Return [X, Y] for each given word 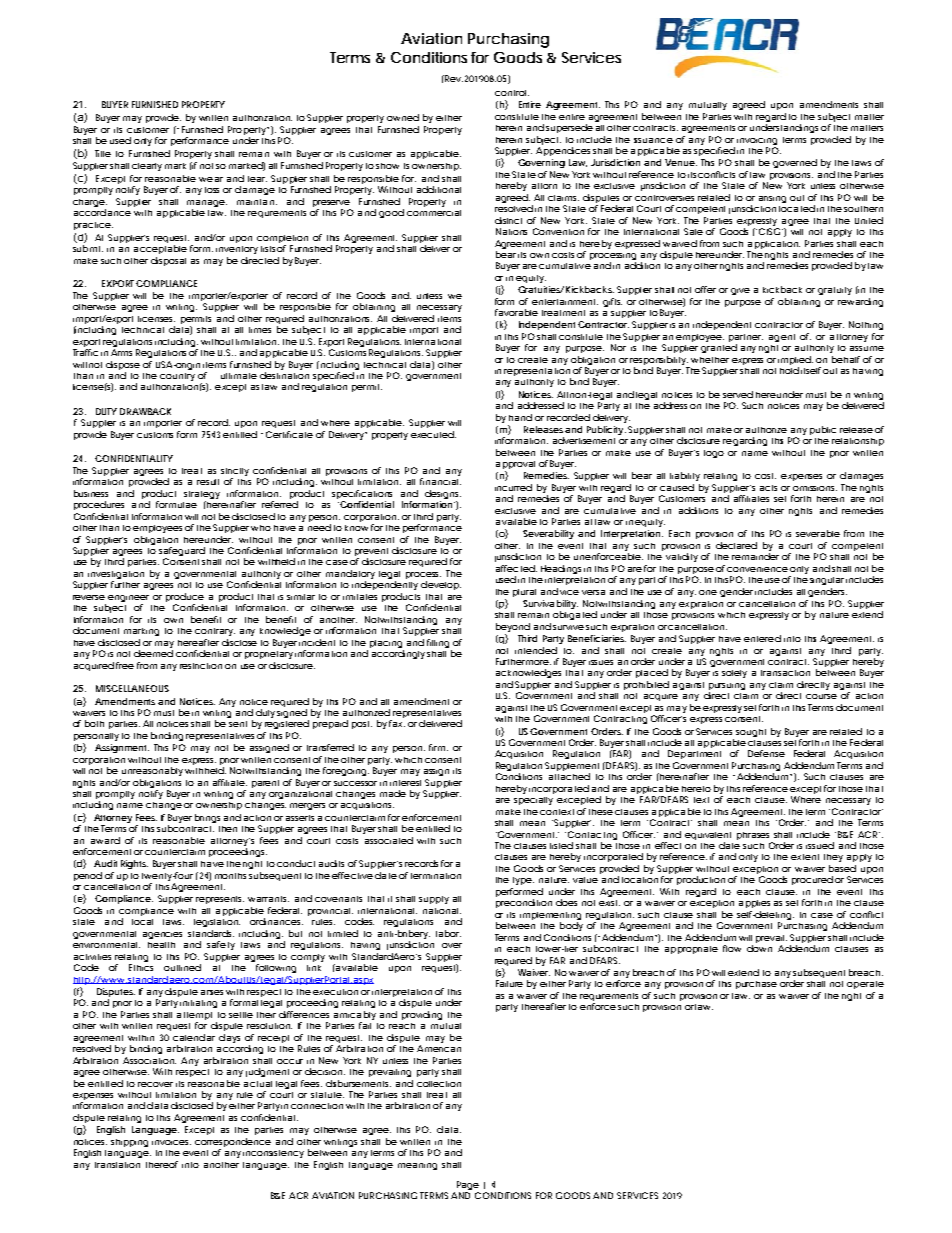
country [177, 377]
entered [762, 638]
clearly [147, 167]
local [142, 922]
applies [754, 904]
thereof [162, 1164]
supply [434, 900]
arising [772, 199]
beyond [513, 627]
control [512, 93]
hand [520, 417]
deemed [153, 653]
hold [789, 370]
